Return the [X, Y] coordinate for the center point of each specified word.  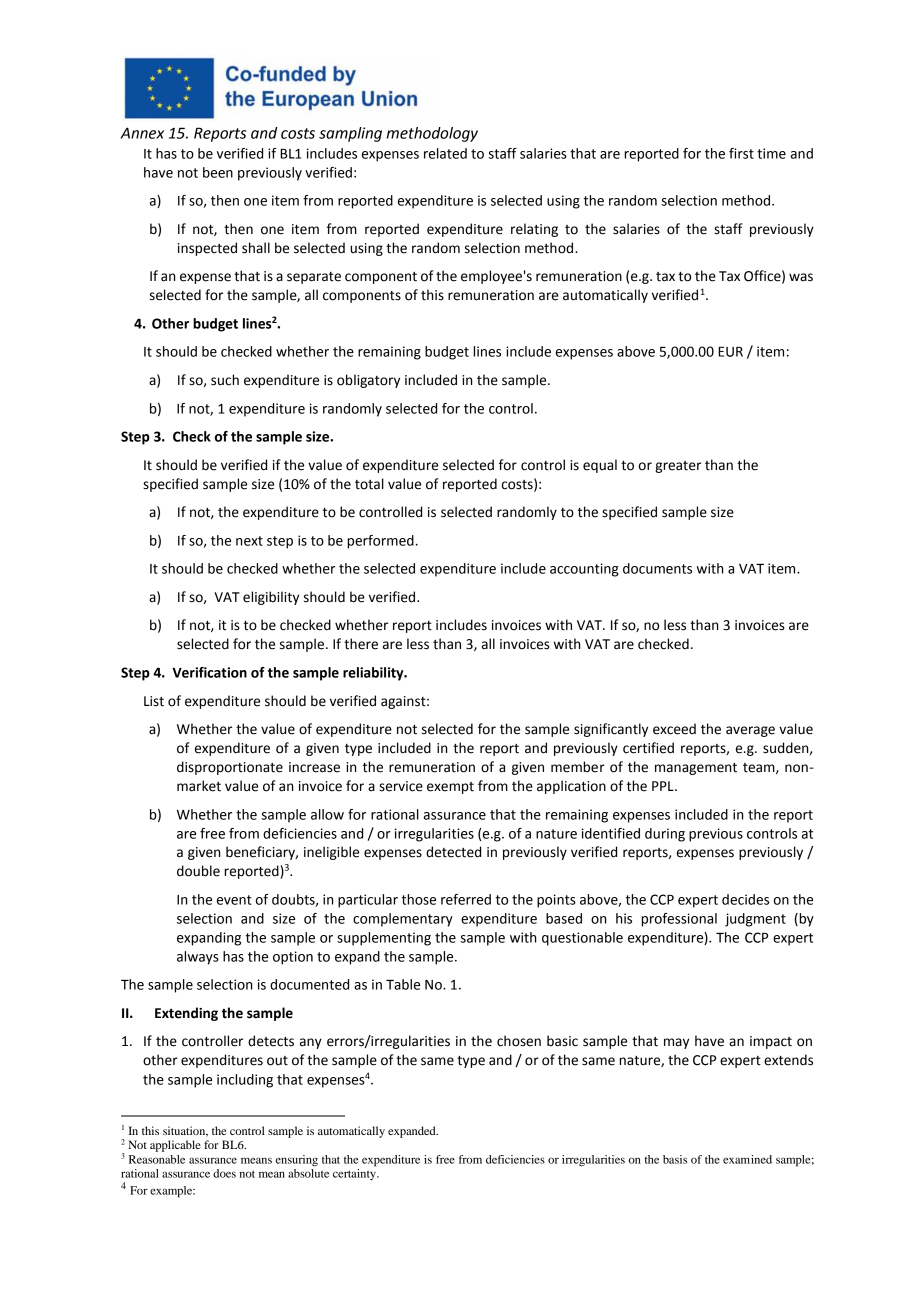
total [369, 484]
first [741, 153]
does [224, 1173]
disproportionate [230, 768]
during [665, 835]
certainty [355, 1174]
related [445, 153]
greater [678, 467]
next [249, 541]
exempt [450, 788]
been [218, 172]
